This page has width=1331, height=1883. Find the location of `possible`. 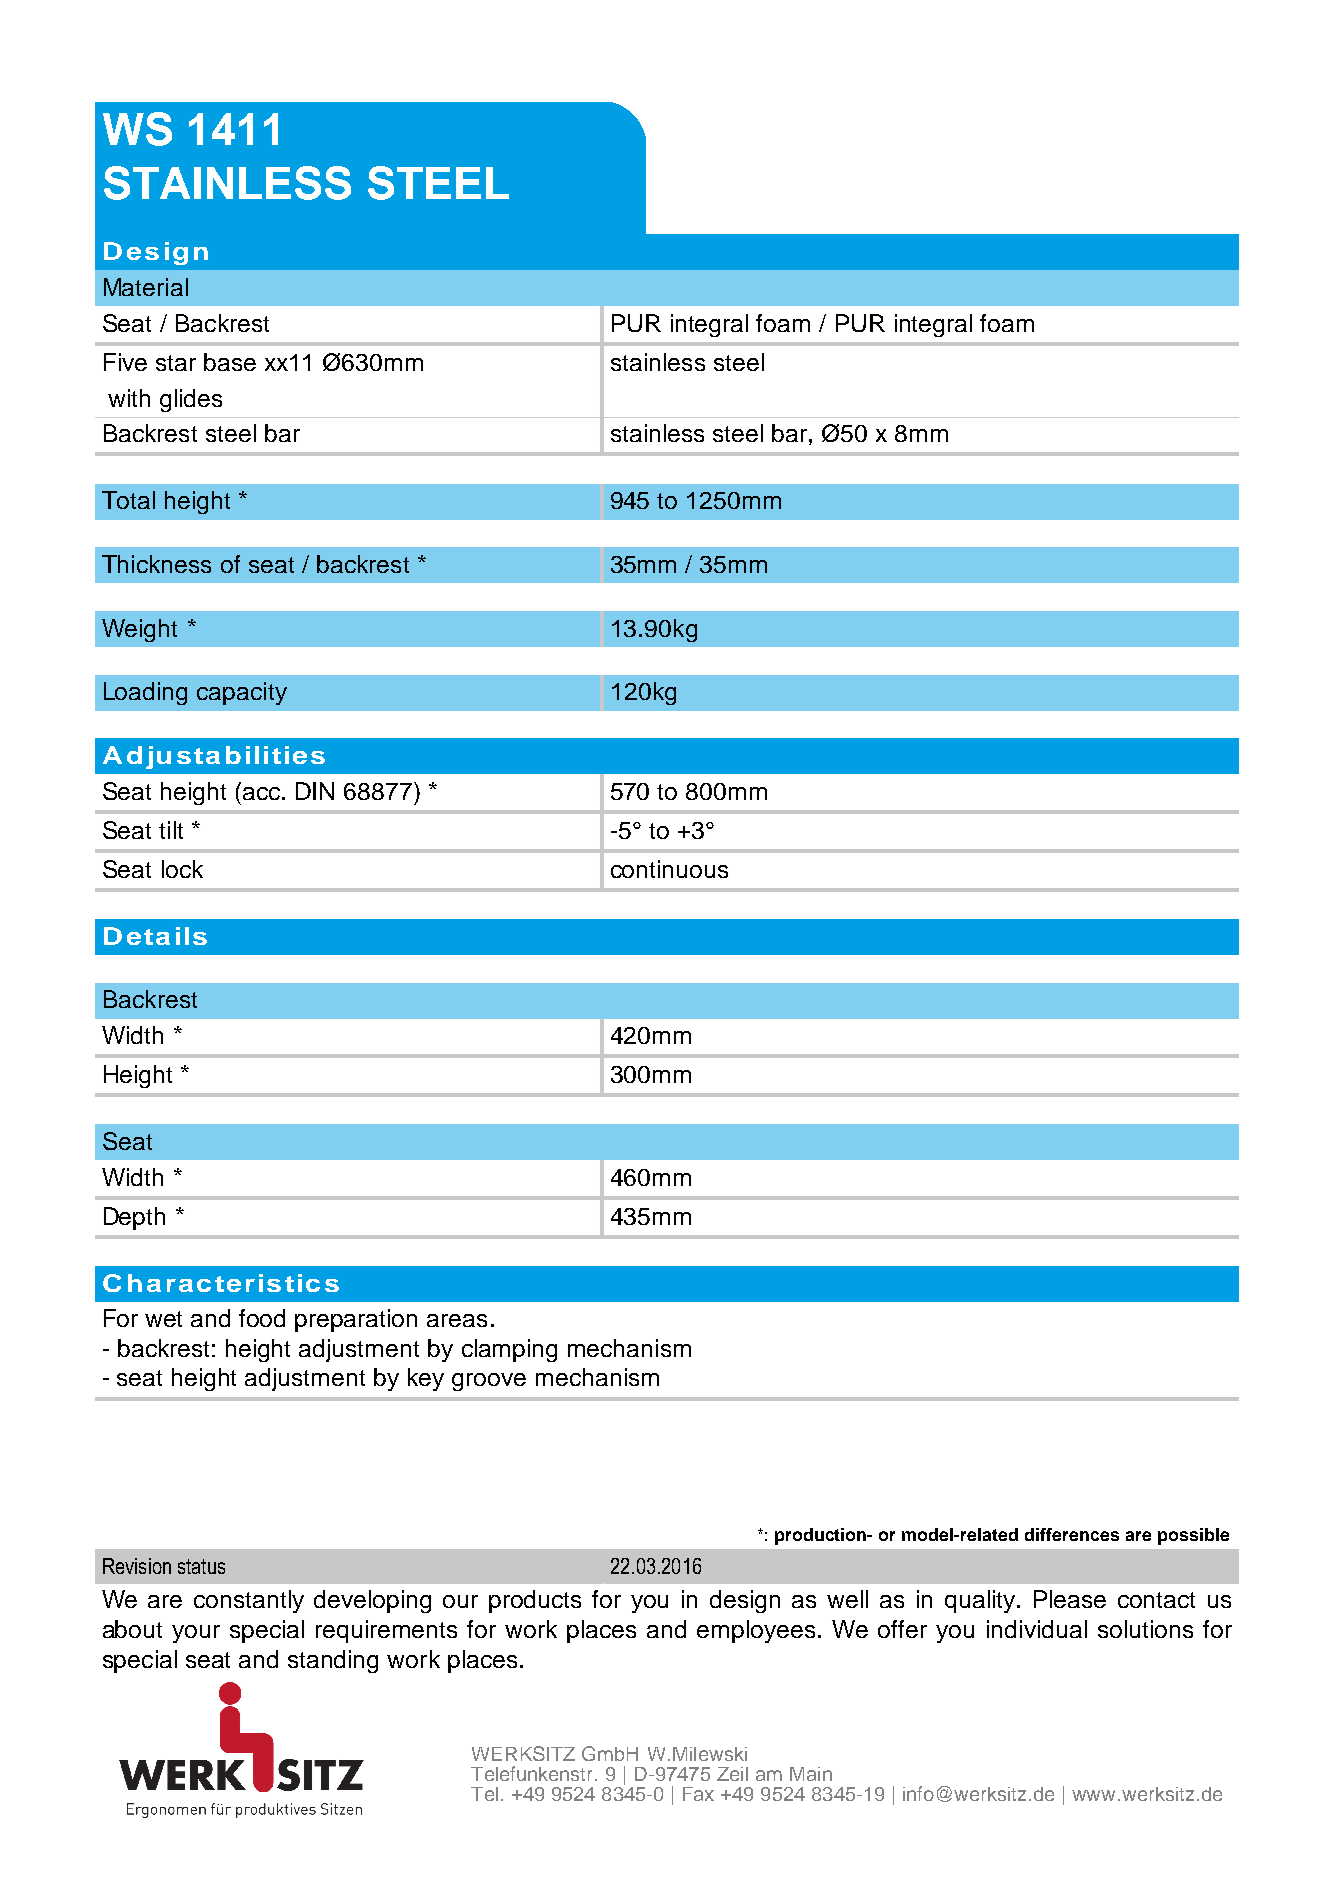

possible is located at coordinates (1193, 1536).
